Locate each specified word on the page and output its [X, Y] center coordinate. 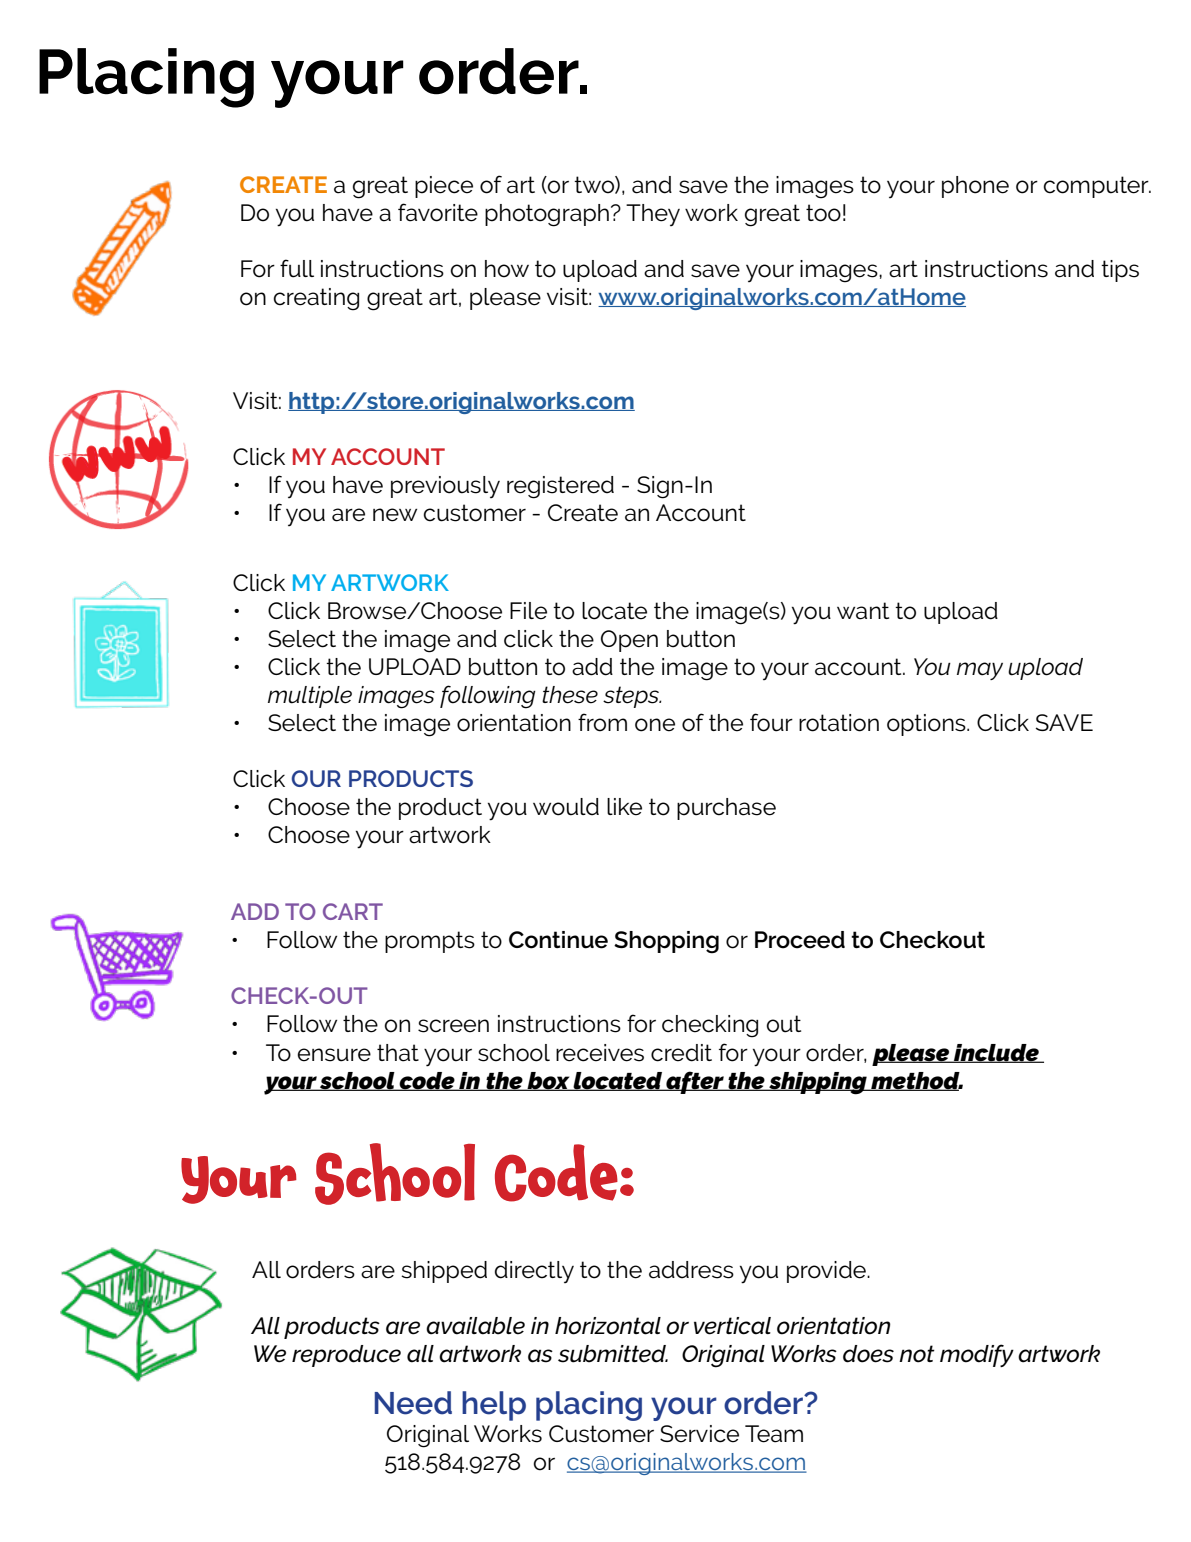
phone [975, 187]
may [980, 671]
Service [699, 1434]
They [653, 215]
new [395, 515]
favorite [438, 212]
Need [413, 1403]
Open [629, 641]
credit [681, 1053]
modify [977, 1355]
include [996, 1053]
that [398, 1053]
